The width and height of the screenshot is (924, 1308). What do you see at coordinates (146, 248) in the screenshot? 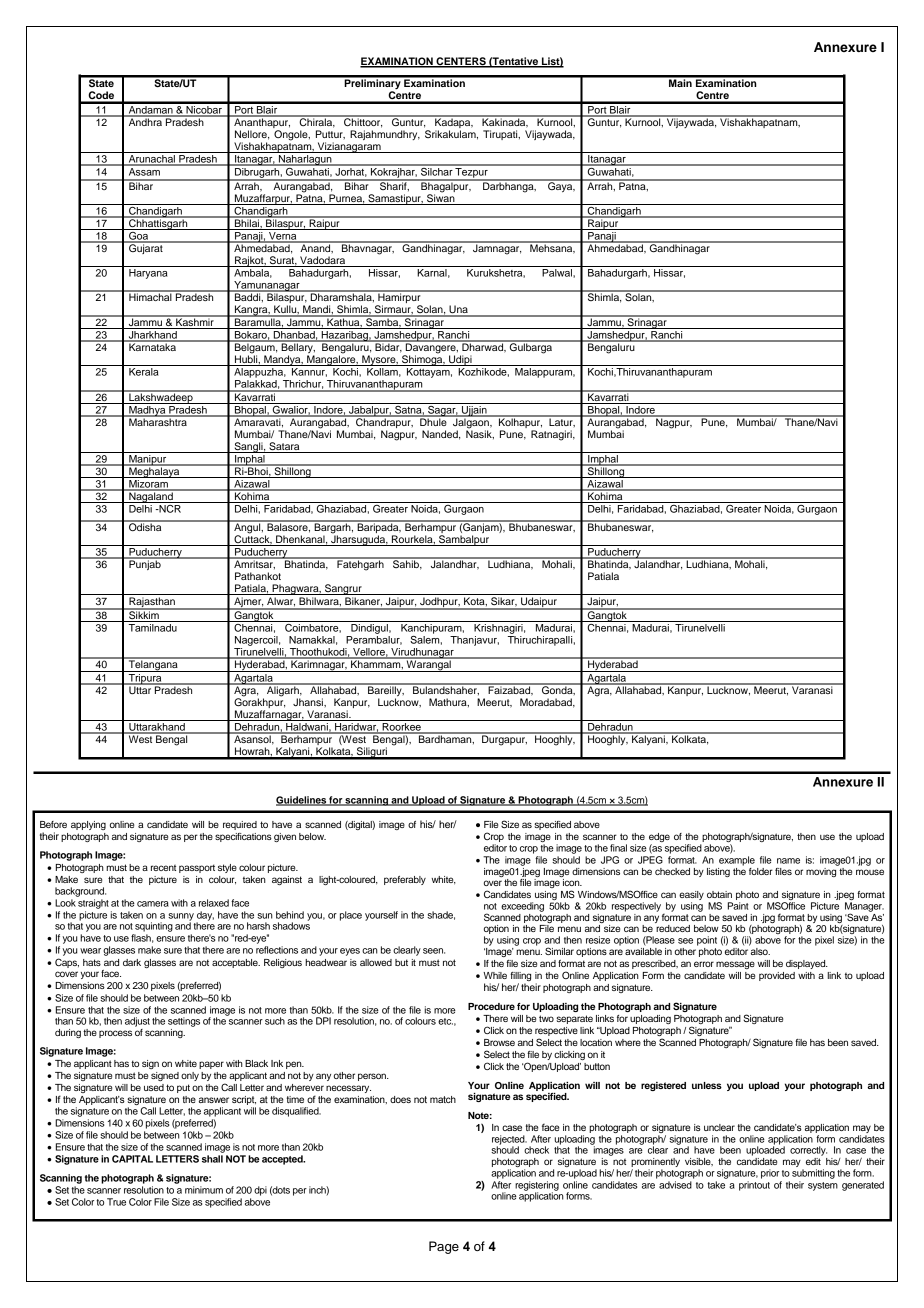
I see `Gujarat` at bounding box center [146, 248].
